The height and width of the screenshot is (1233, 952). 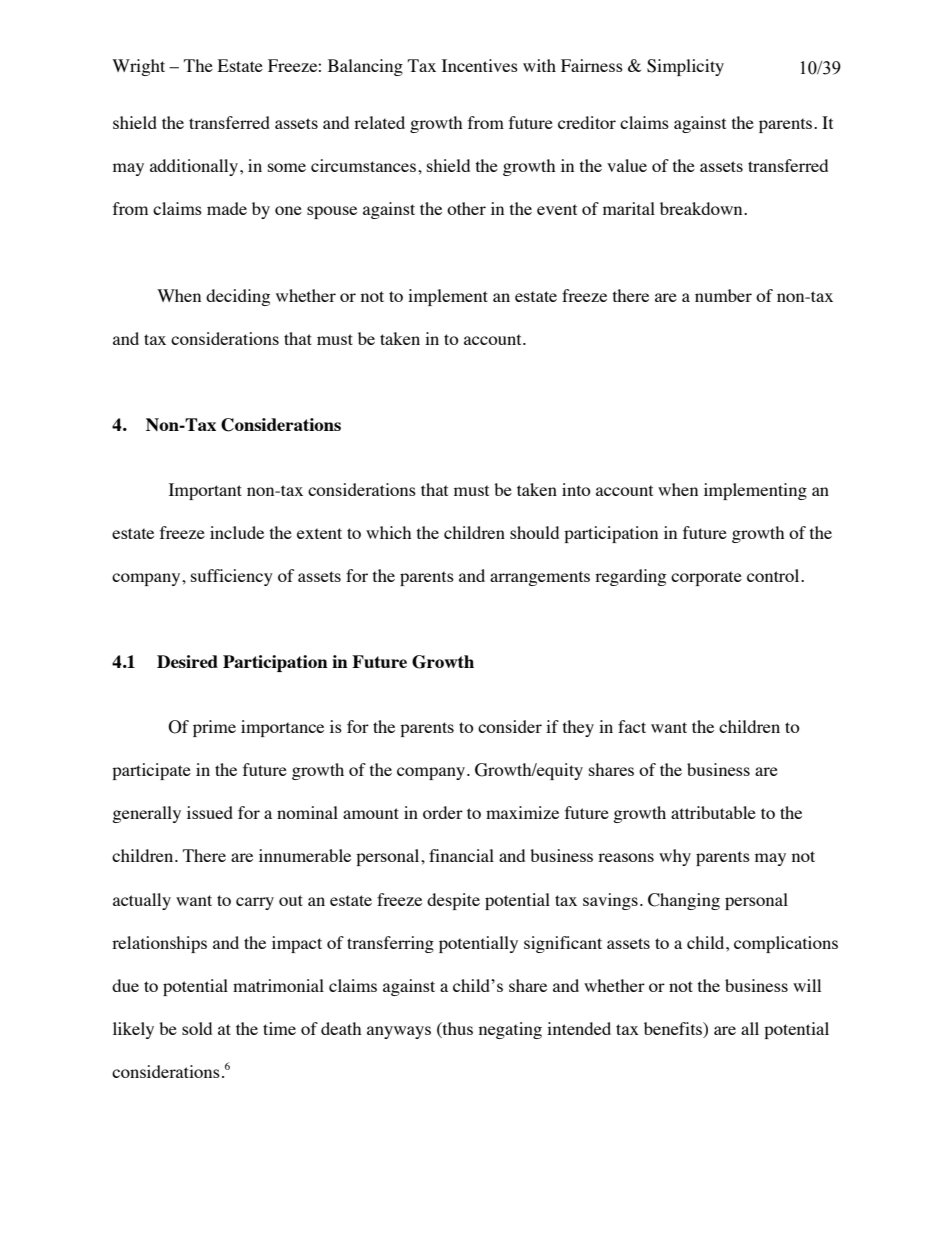 I want to click on order, so click(x=443, y=812).
